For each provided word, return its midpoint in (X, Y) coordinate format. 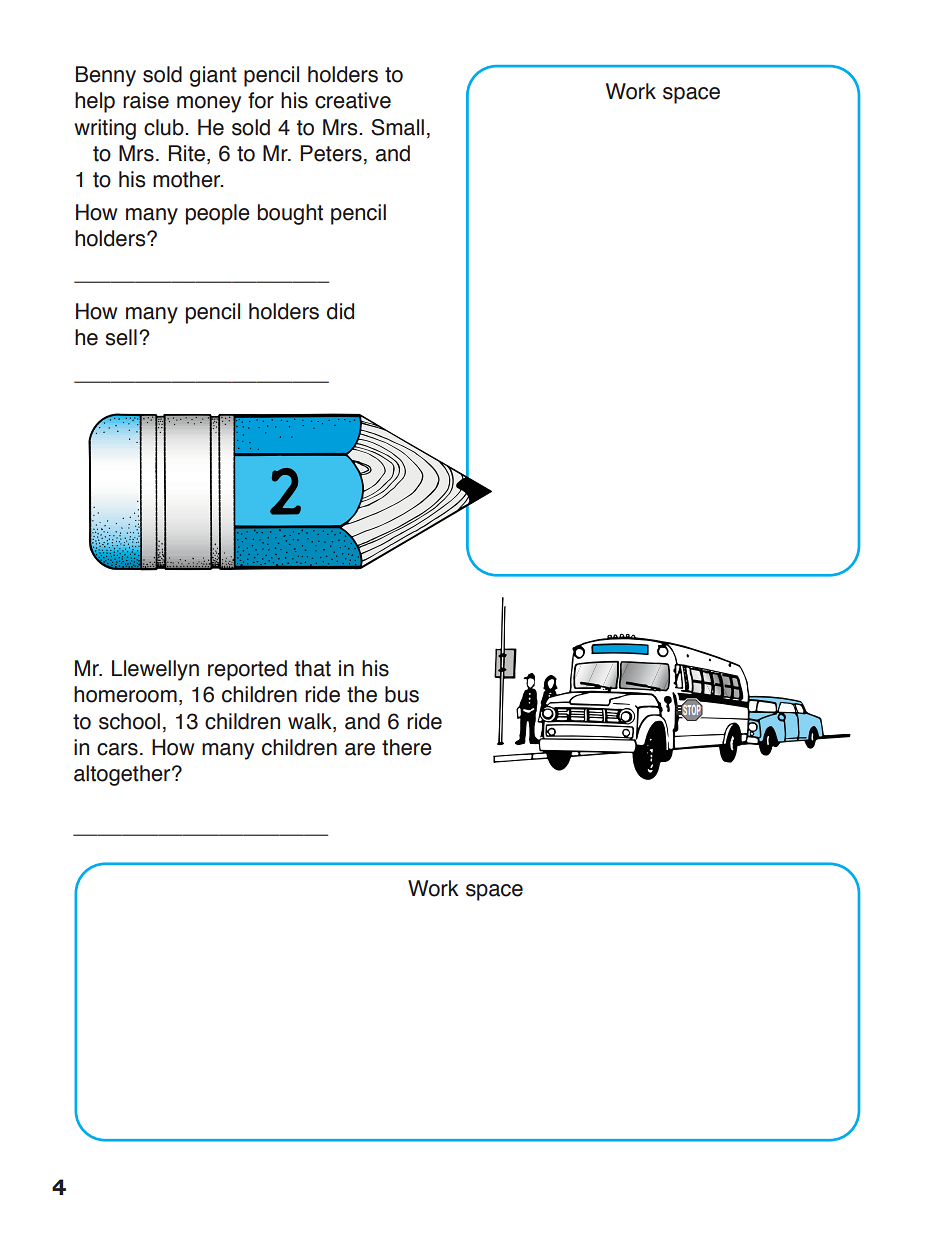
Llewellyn (155, 670)
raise (146, 100)
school (129, 721)
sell (121, 337)
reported (247, 670)
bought (290, 214)
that (313, 668)
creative (353, 100)
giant (213, 76)
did (340, 311)
